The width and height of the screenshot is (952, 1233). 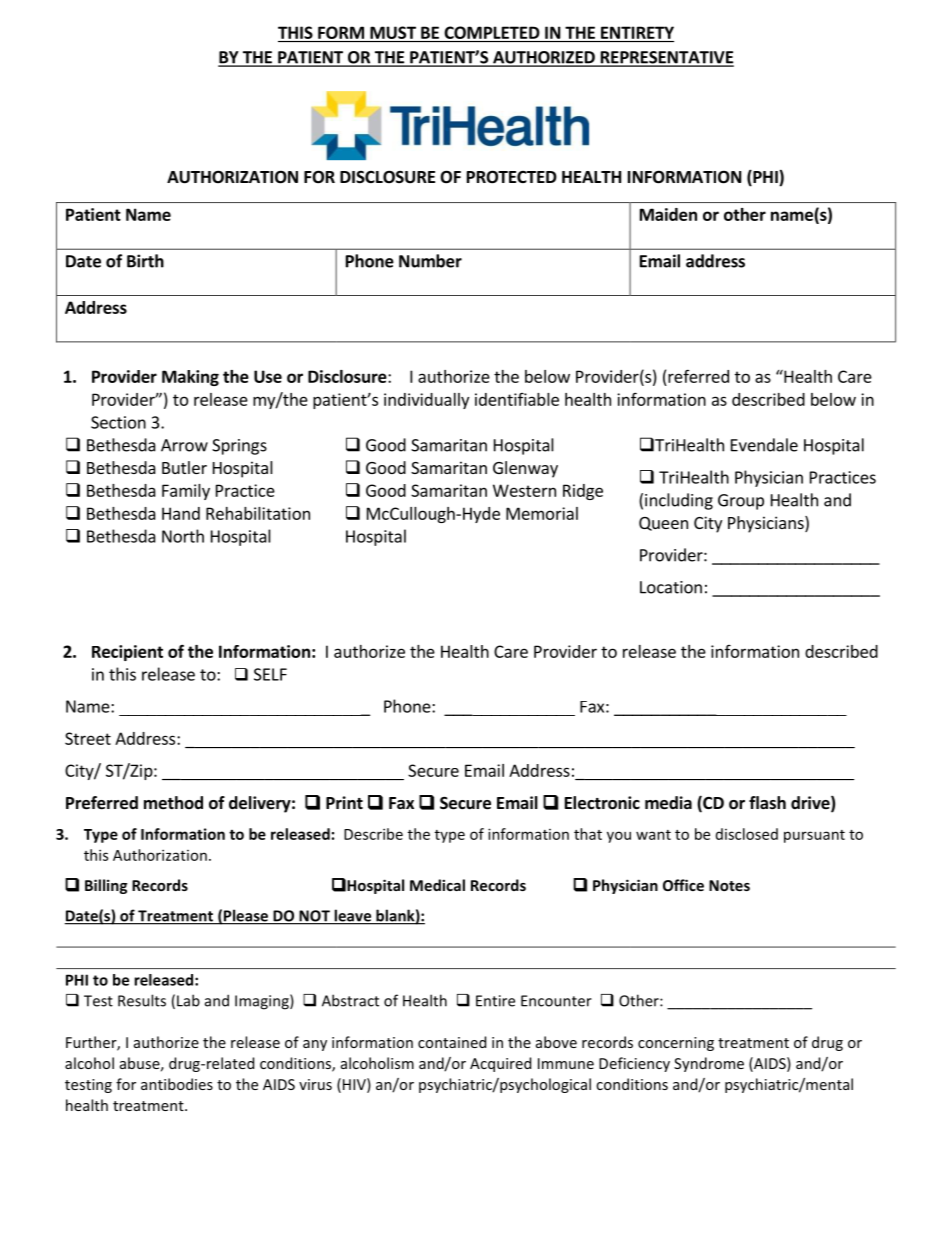 I want to click on antibodies, so click(x=177, y=1084).
